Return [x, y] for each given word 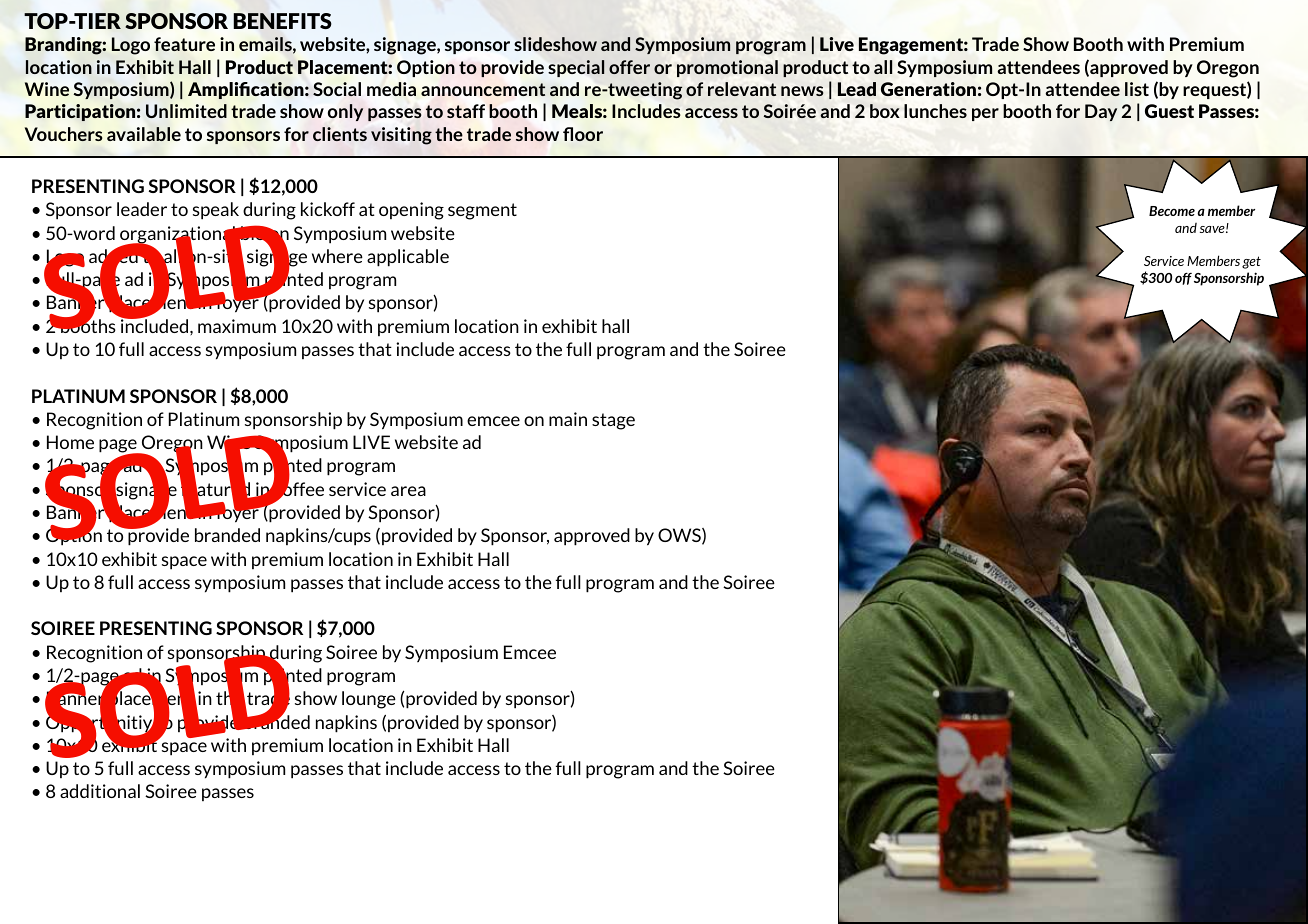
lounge [369, 700]
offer [629, 67]
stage [613, 421]
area [408, 491]
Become [1172, 211]
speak [216, 211]
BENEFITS [282, 21]
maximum [237, 326]
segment [482, 211]
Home [70, 442]
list [1137, 89]
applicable [408, 258]
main [568, 419]
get [1251, 262]
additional [100, 791]
